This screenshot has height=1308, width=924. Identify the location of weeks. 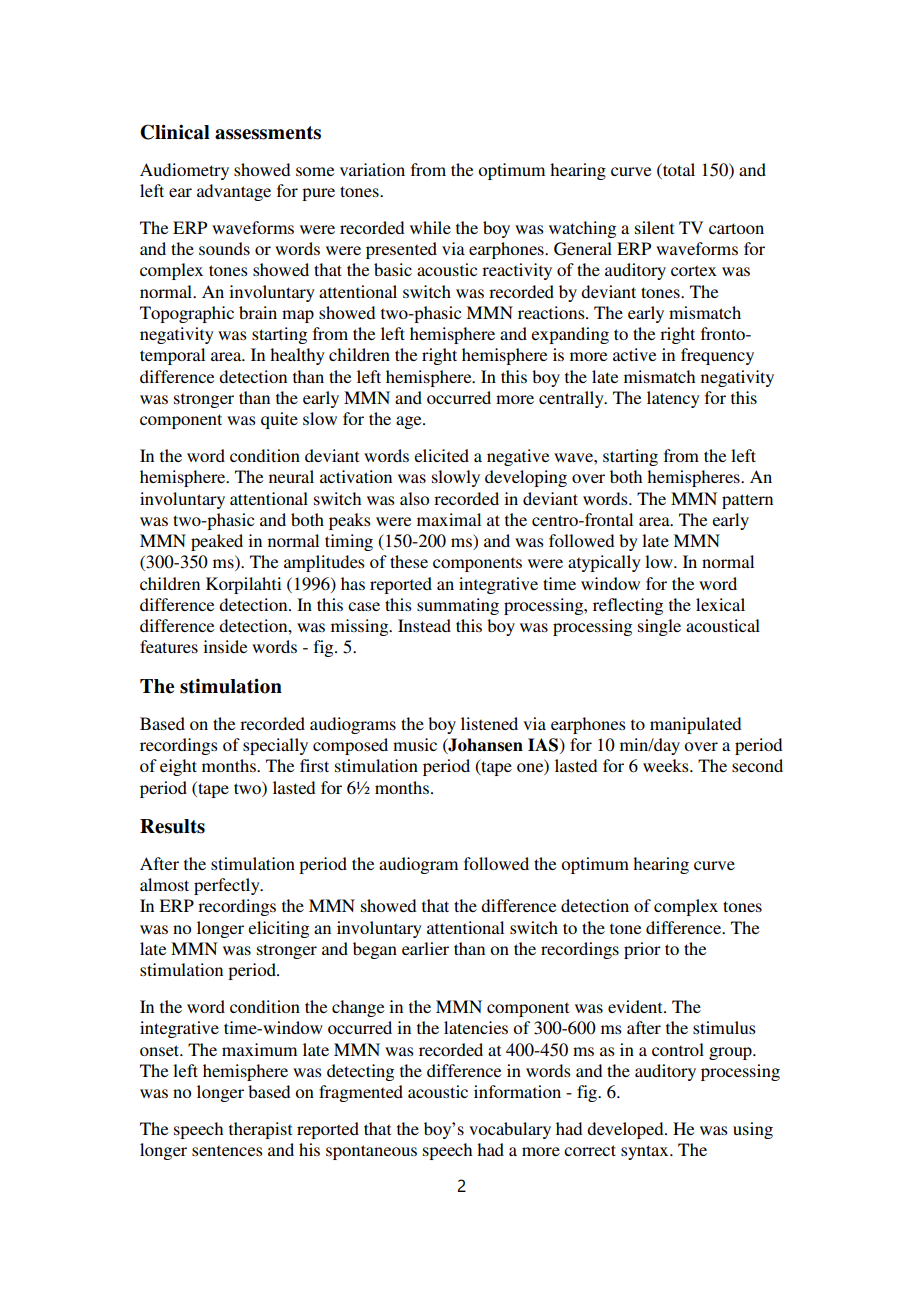
(667, 765).
